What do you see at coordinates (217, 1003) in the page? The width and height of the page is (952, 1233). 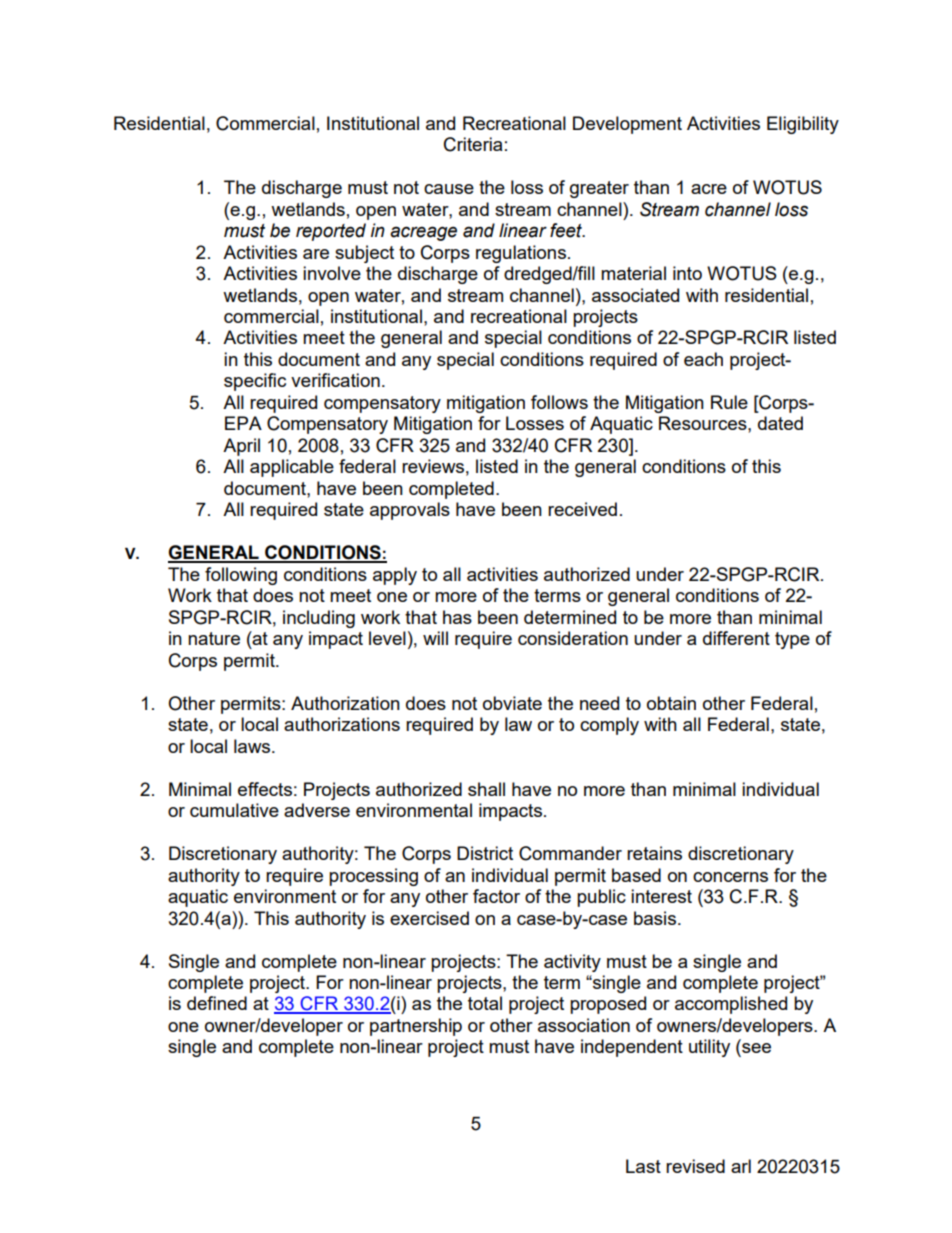 I see `defined` at bounding box center [217, 1003].
